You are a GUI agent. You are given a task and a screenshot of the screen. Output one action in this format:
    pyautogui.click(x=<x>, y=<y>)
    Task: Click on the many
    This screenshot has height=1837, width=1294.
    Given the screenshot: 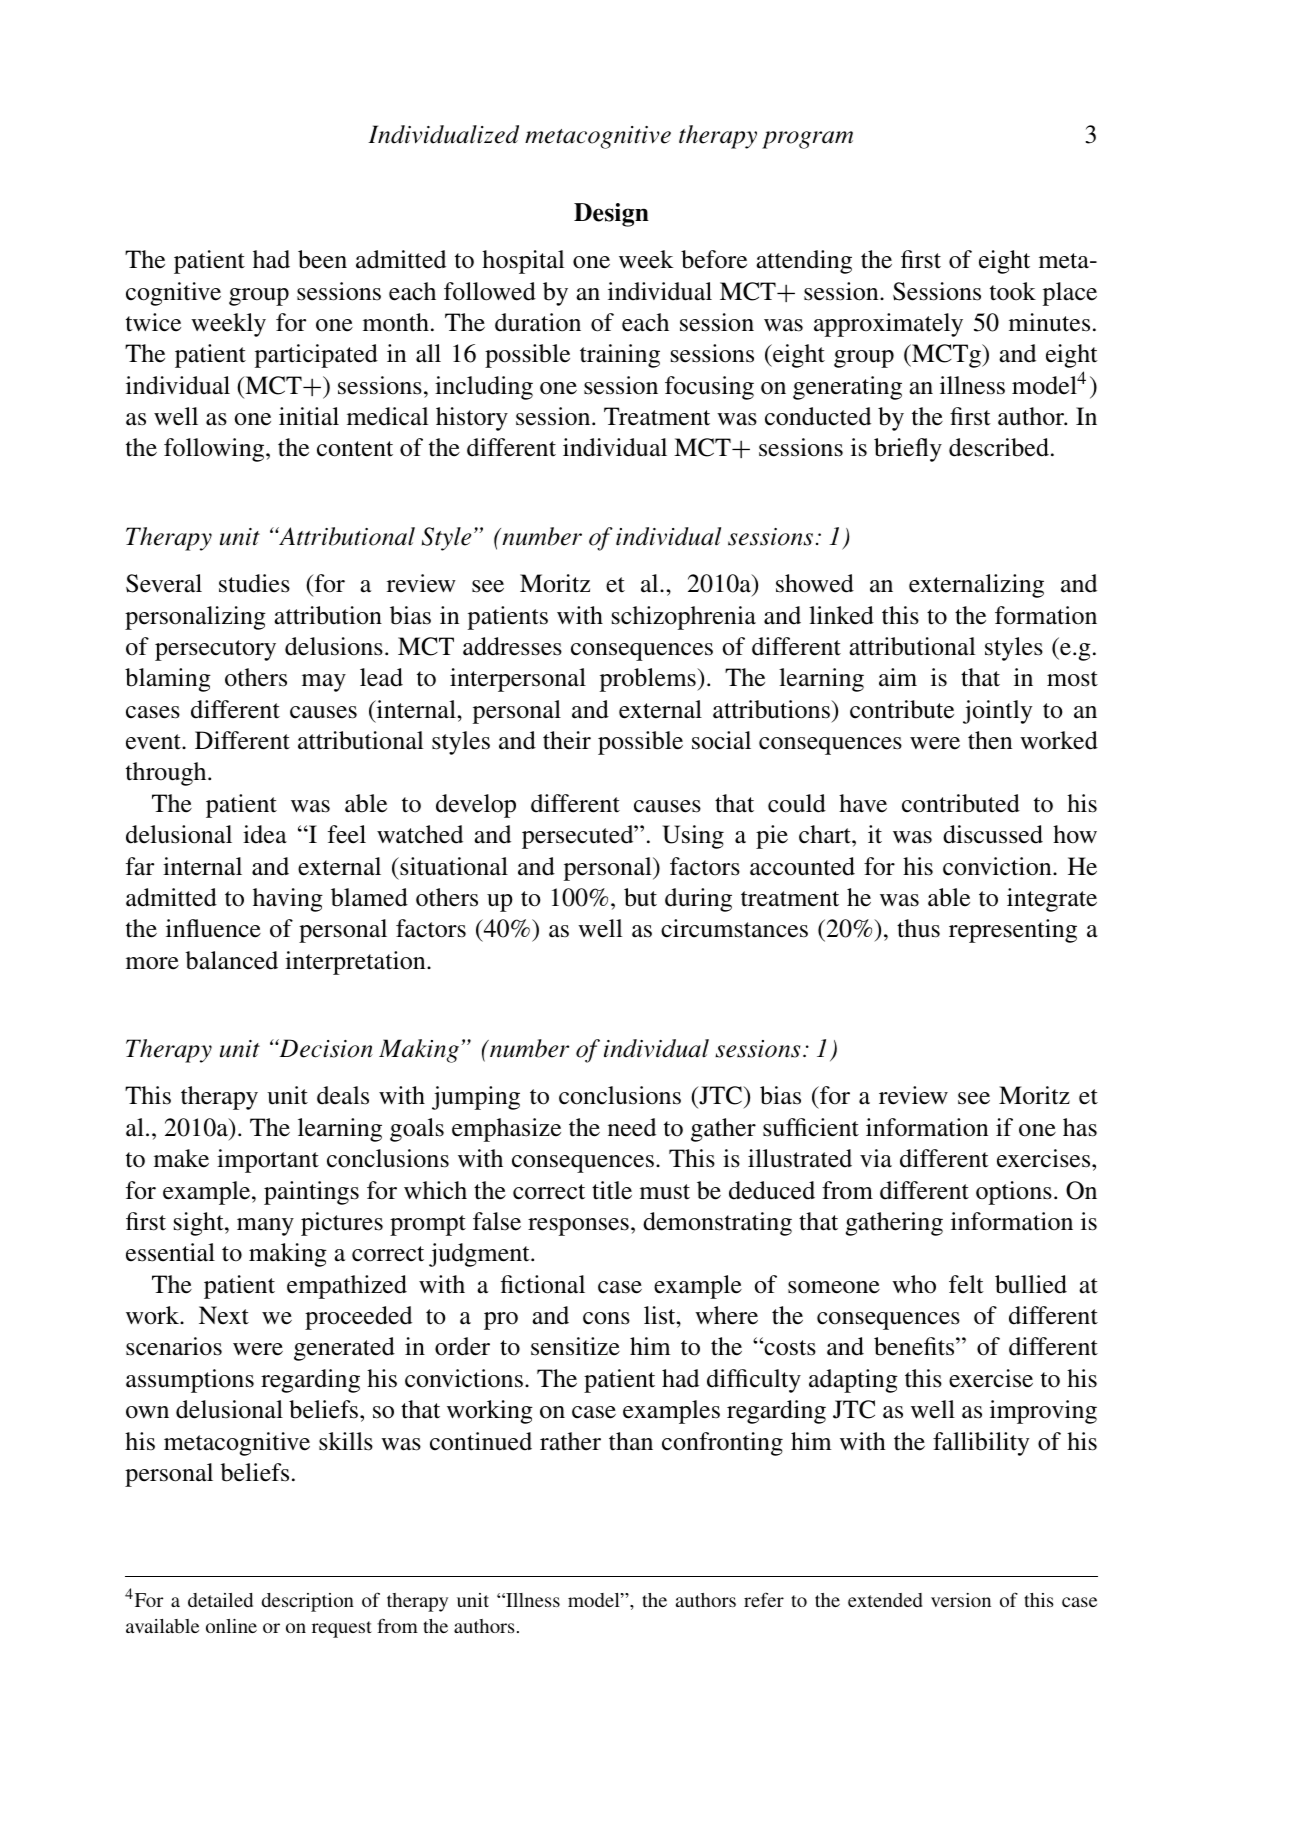 What is the action you would take?
    pyautogui.click(x=265, y=1227)
